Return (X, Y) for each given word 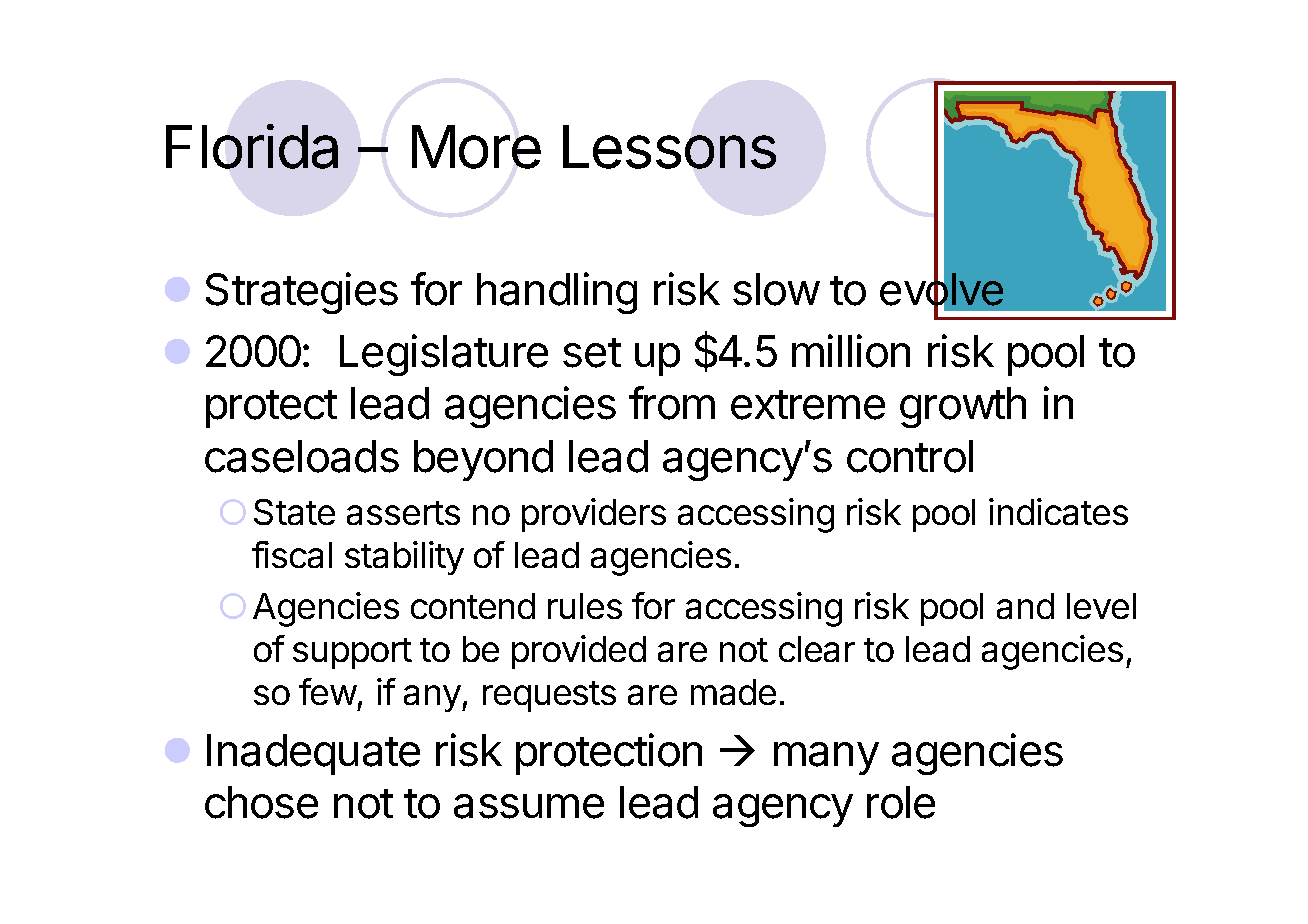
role (901, 802)
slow (776, 289)
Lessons (669, 147)
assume (529, 806)
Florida (252, 146)
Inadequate (313, 754)
